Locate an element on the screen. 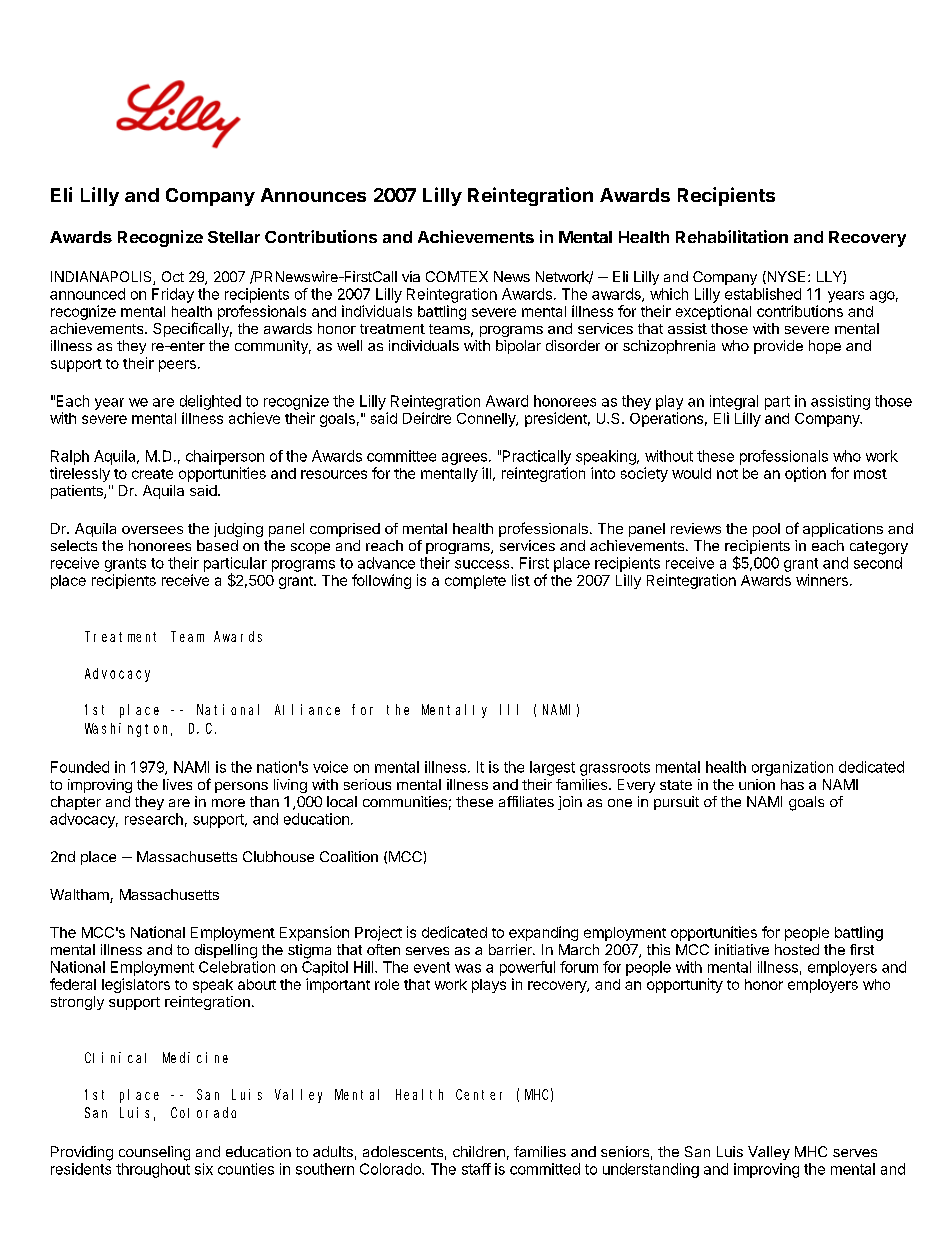 This screenshot has width=952, height=1233. barrier is located at coordinates (511, 949).
